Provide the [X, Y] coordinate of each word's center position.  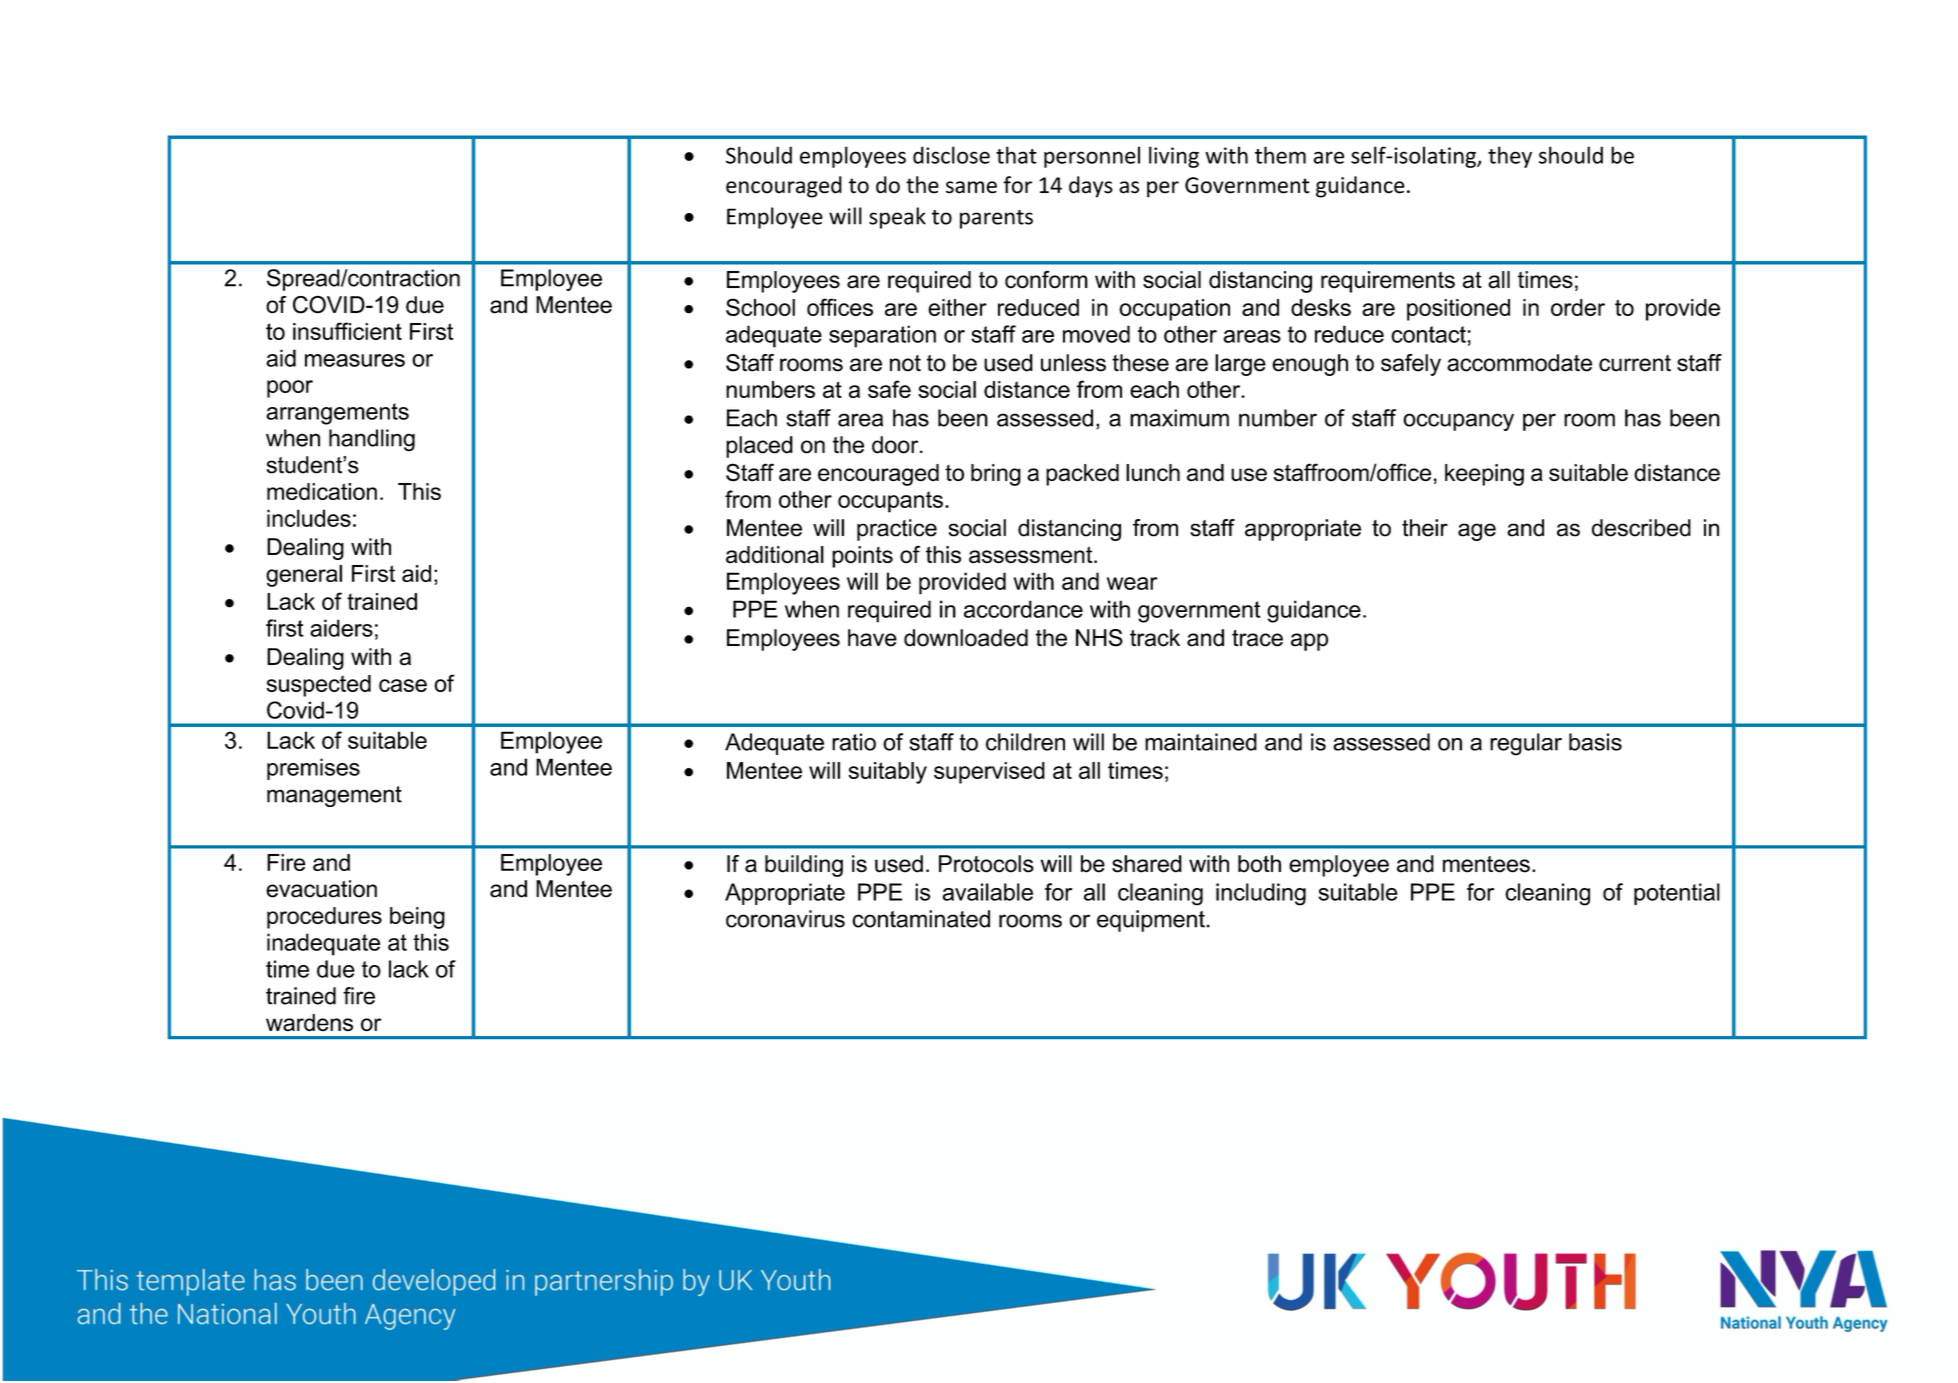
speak [897, 218]
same [971, 187]
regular [1526, 744]
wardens [309, 1023]
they [1510, 157]
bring [996, 475]
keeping [1484, 475]
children [1025, 742]
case [403, 685]
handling [372, 440]
